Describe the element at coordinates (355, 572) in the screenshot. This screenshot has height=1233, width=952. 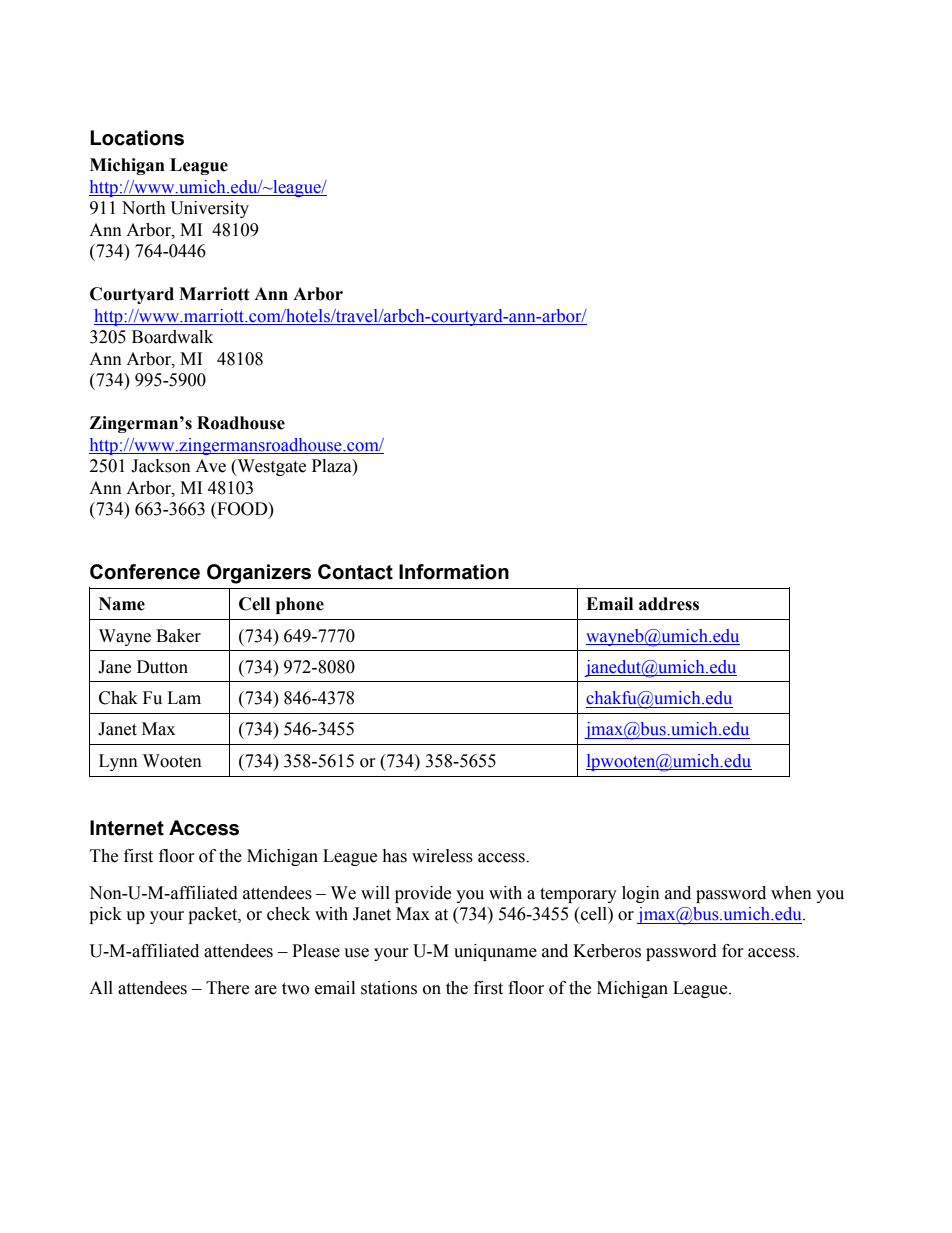
I see `Contact` at that location.
